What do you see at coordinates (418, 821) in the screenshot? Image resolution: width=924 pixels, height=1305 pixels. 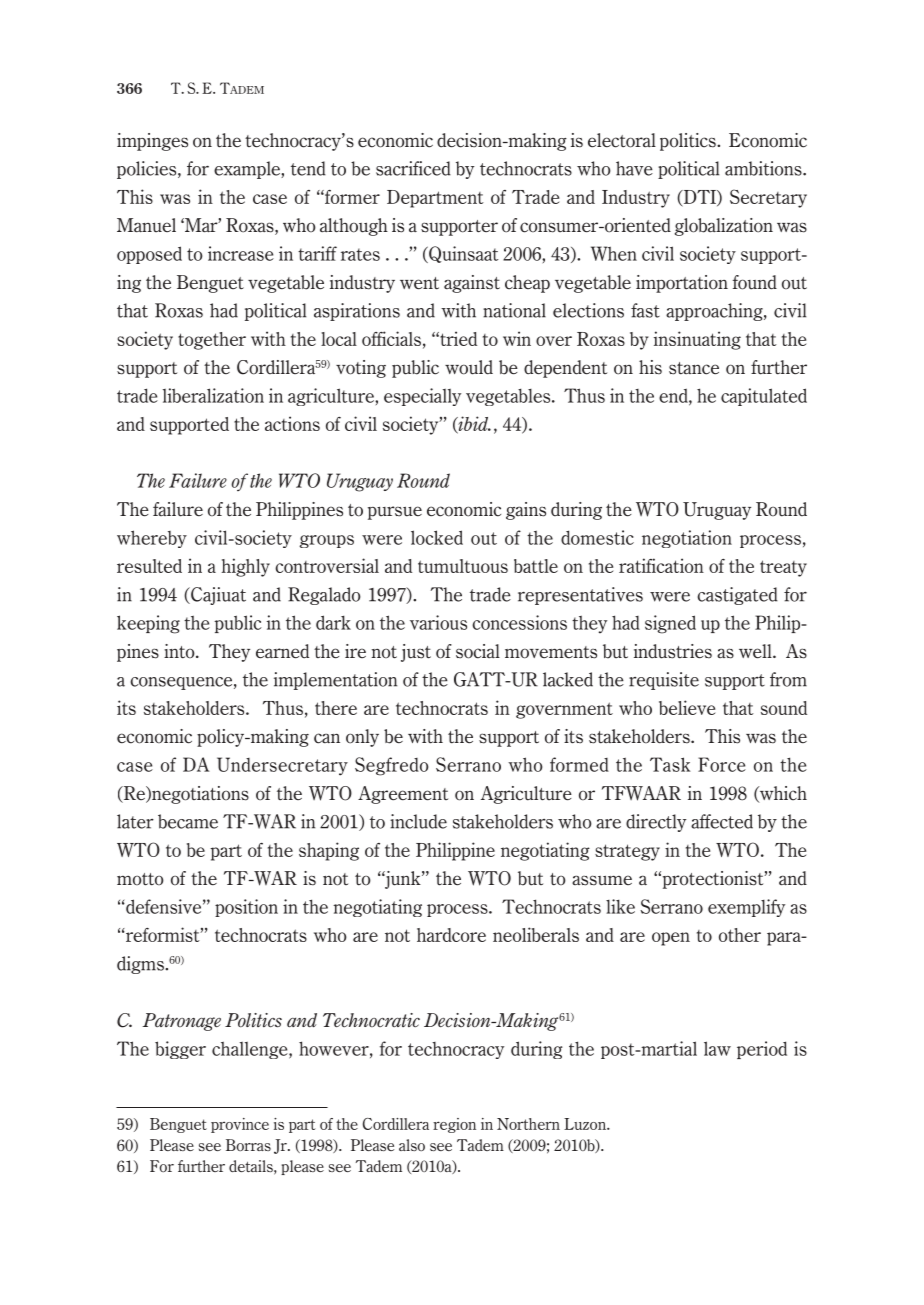 I see `include` at bounding box center [418, 821].
